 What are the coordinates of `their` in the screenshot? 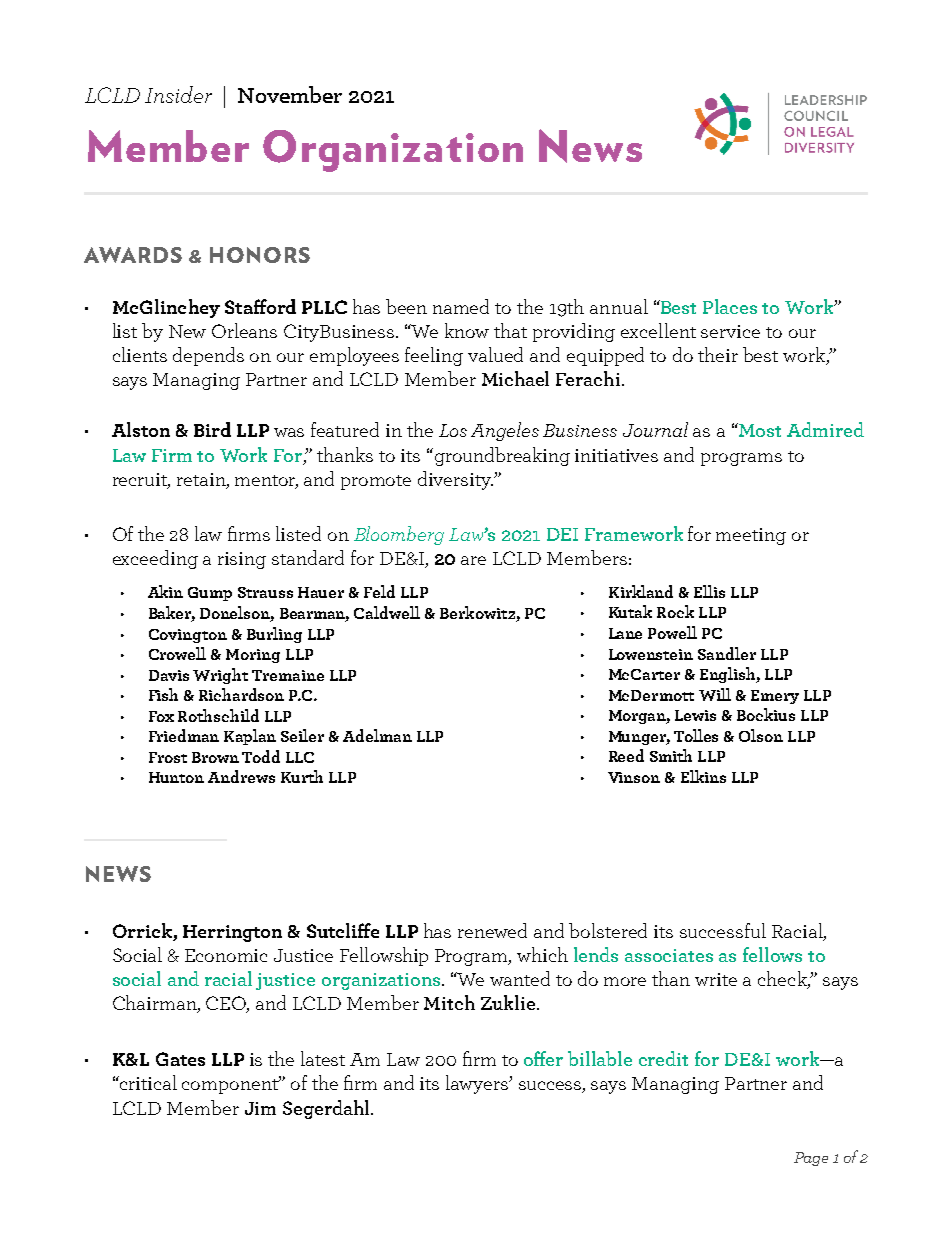 It's located at (718, 354).
